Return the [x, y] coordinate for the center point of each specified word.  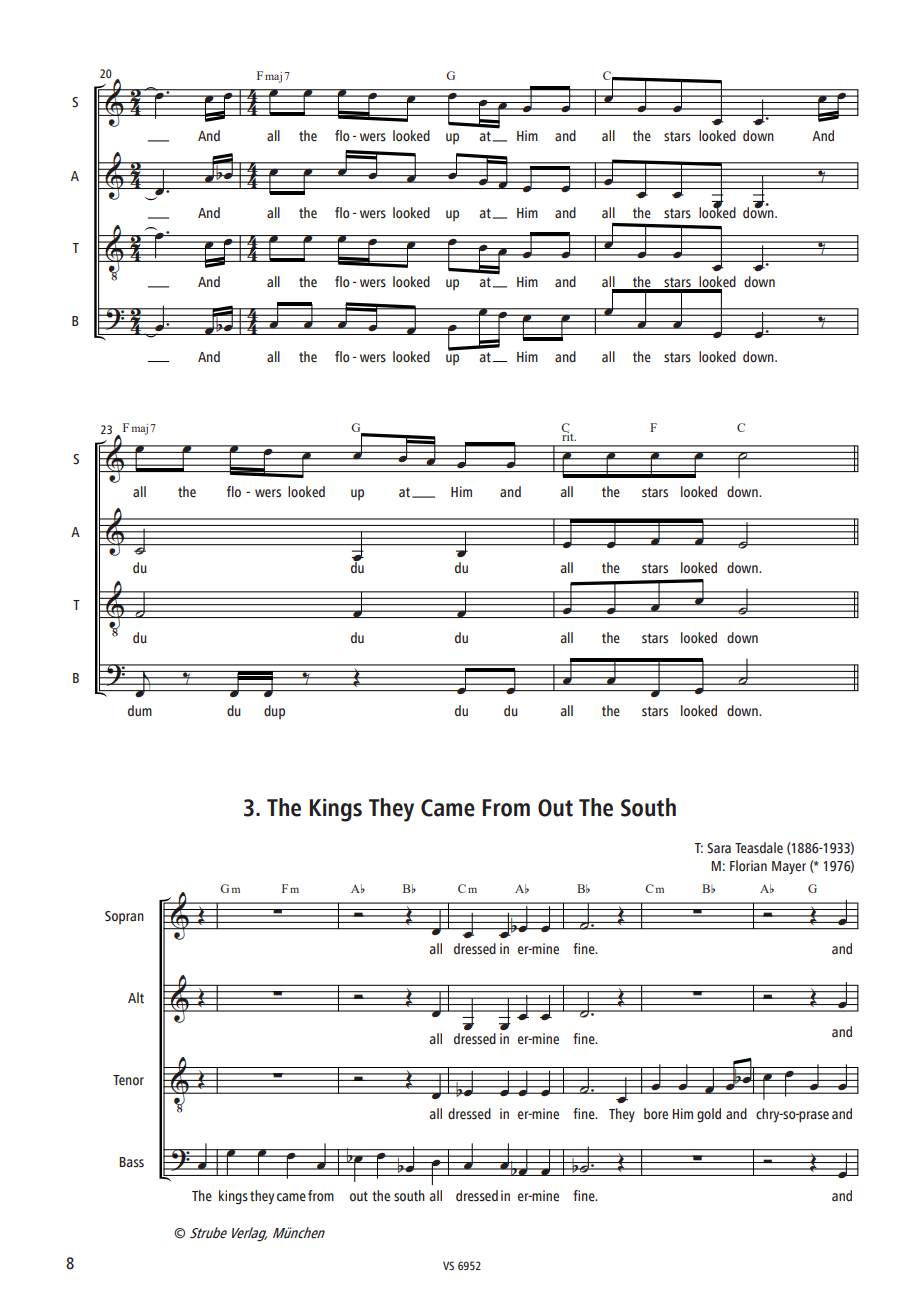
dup [274, 712]
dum [140, 710]
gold [709, 1115]
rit [569, 435]
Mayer [789, 868]
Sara [719, 848]
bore [656, 1114]
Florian [748, 865]
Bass [131, 1162]
